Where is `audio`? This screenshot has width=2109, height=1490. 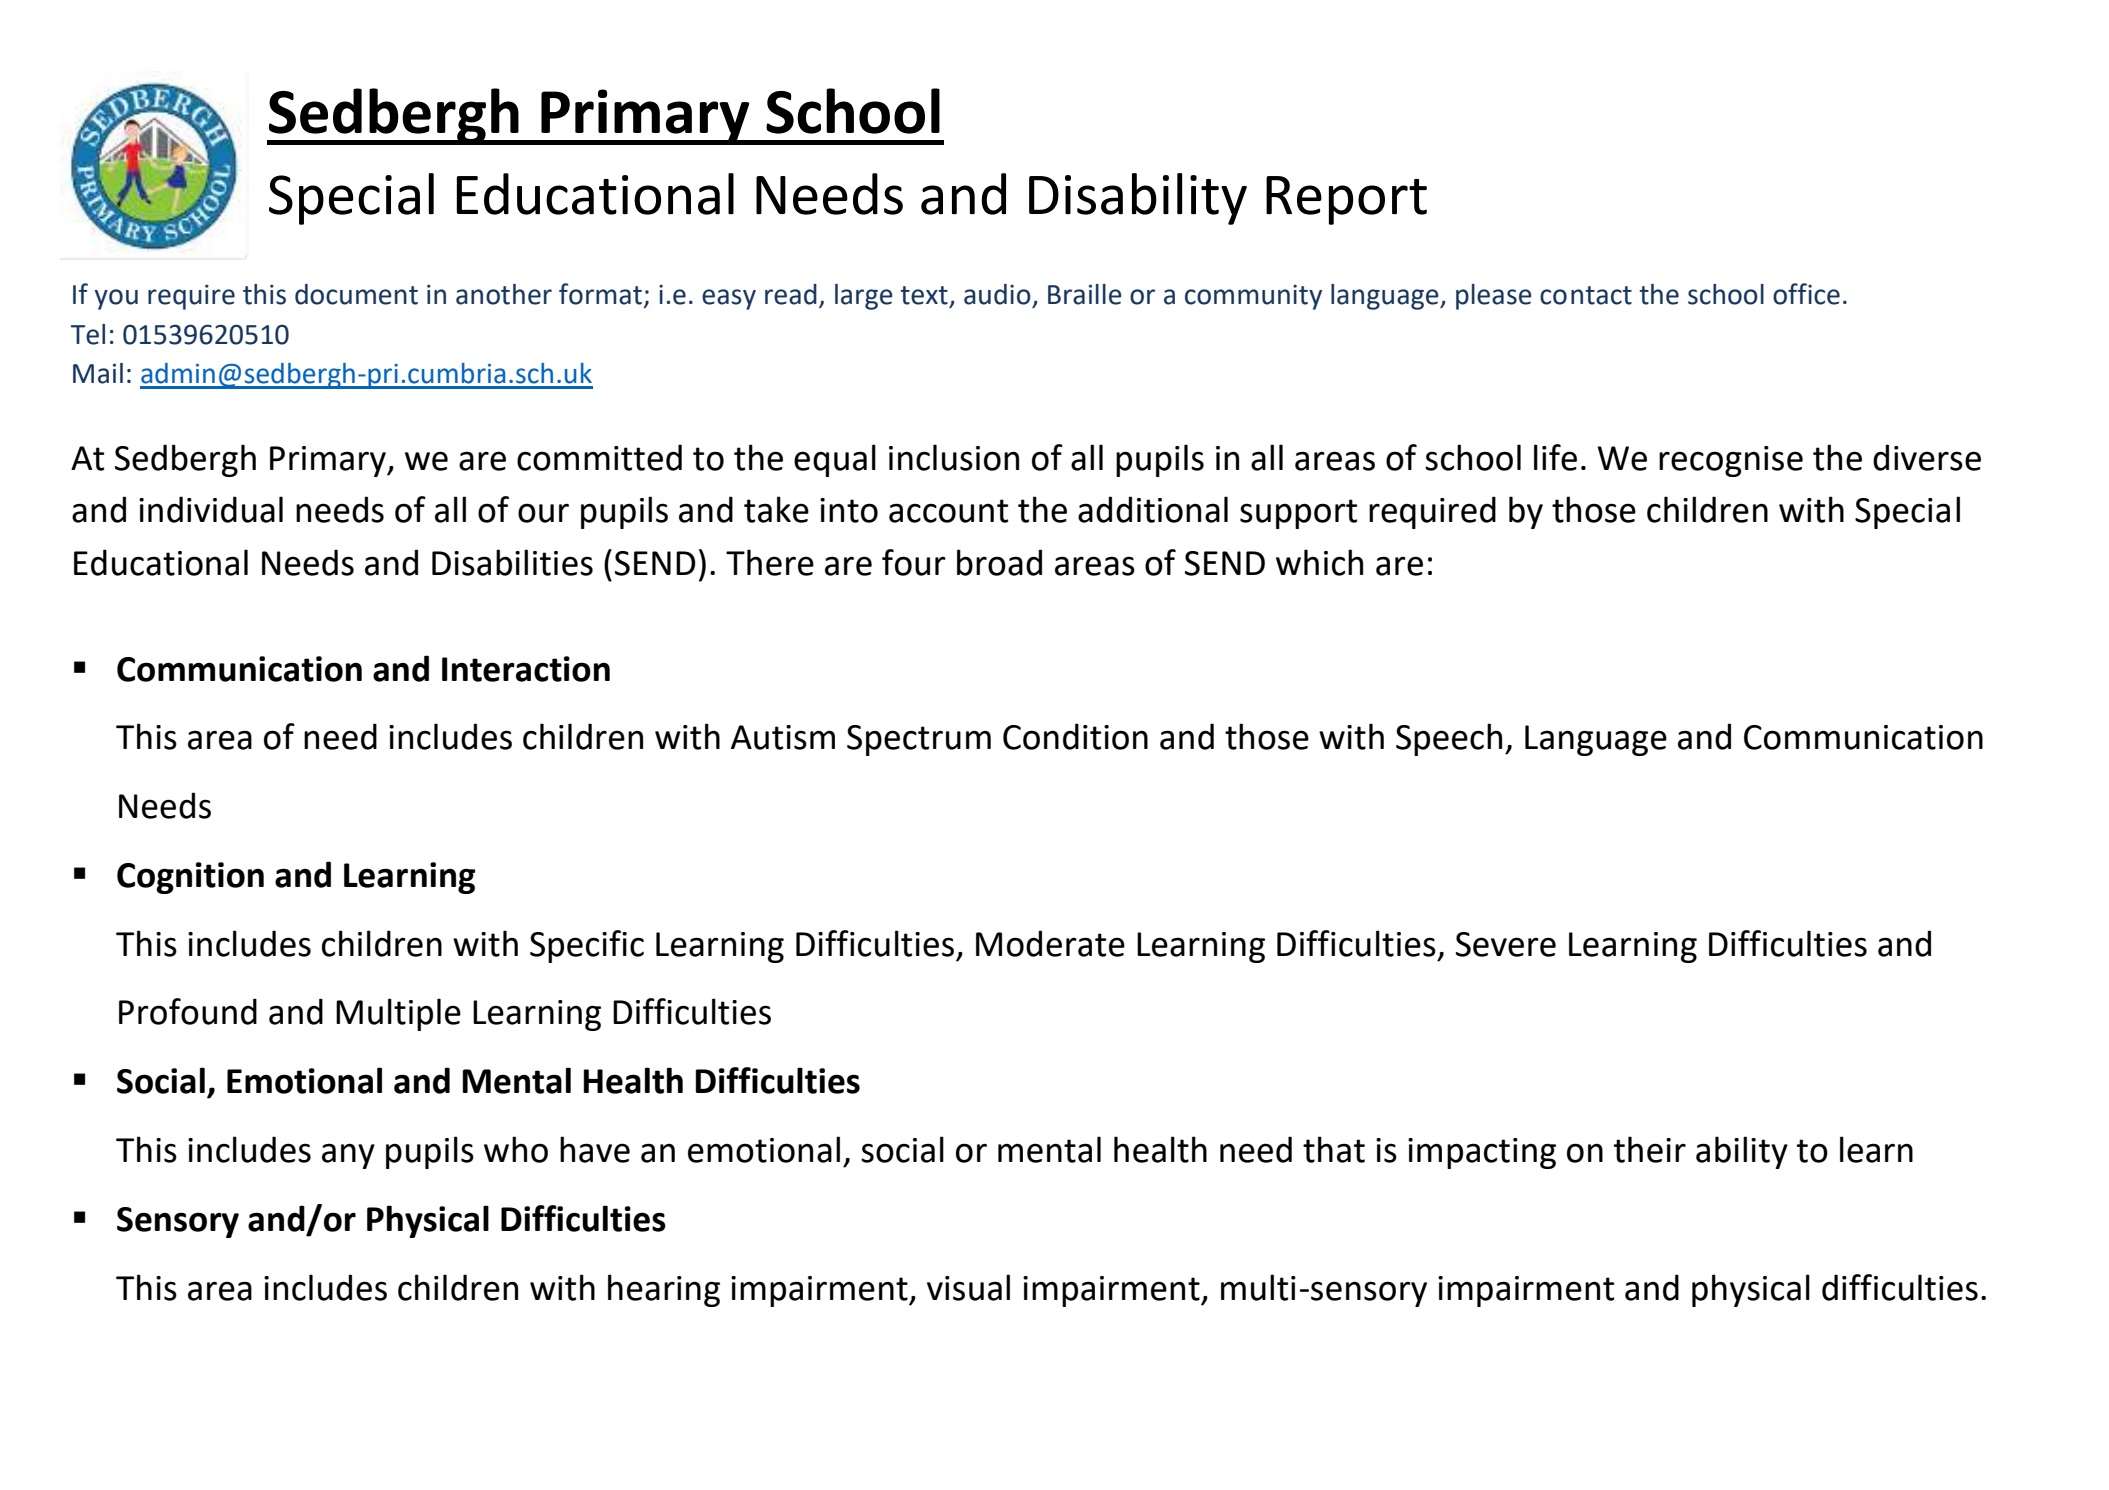
audio is located at coordinates (997, 294).
